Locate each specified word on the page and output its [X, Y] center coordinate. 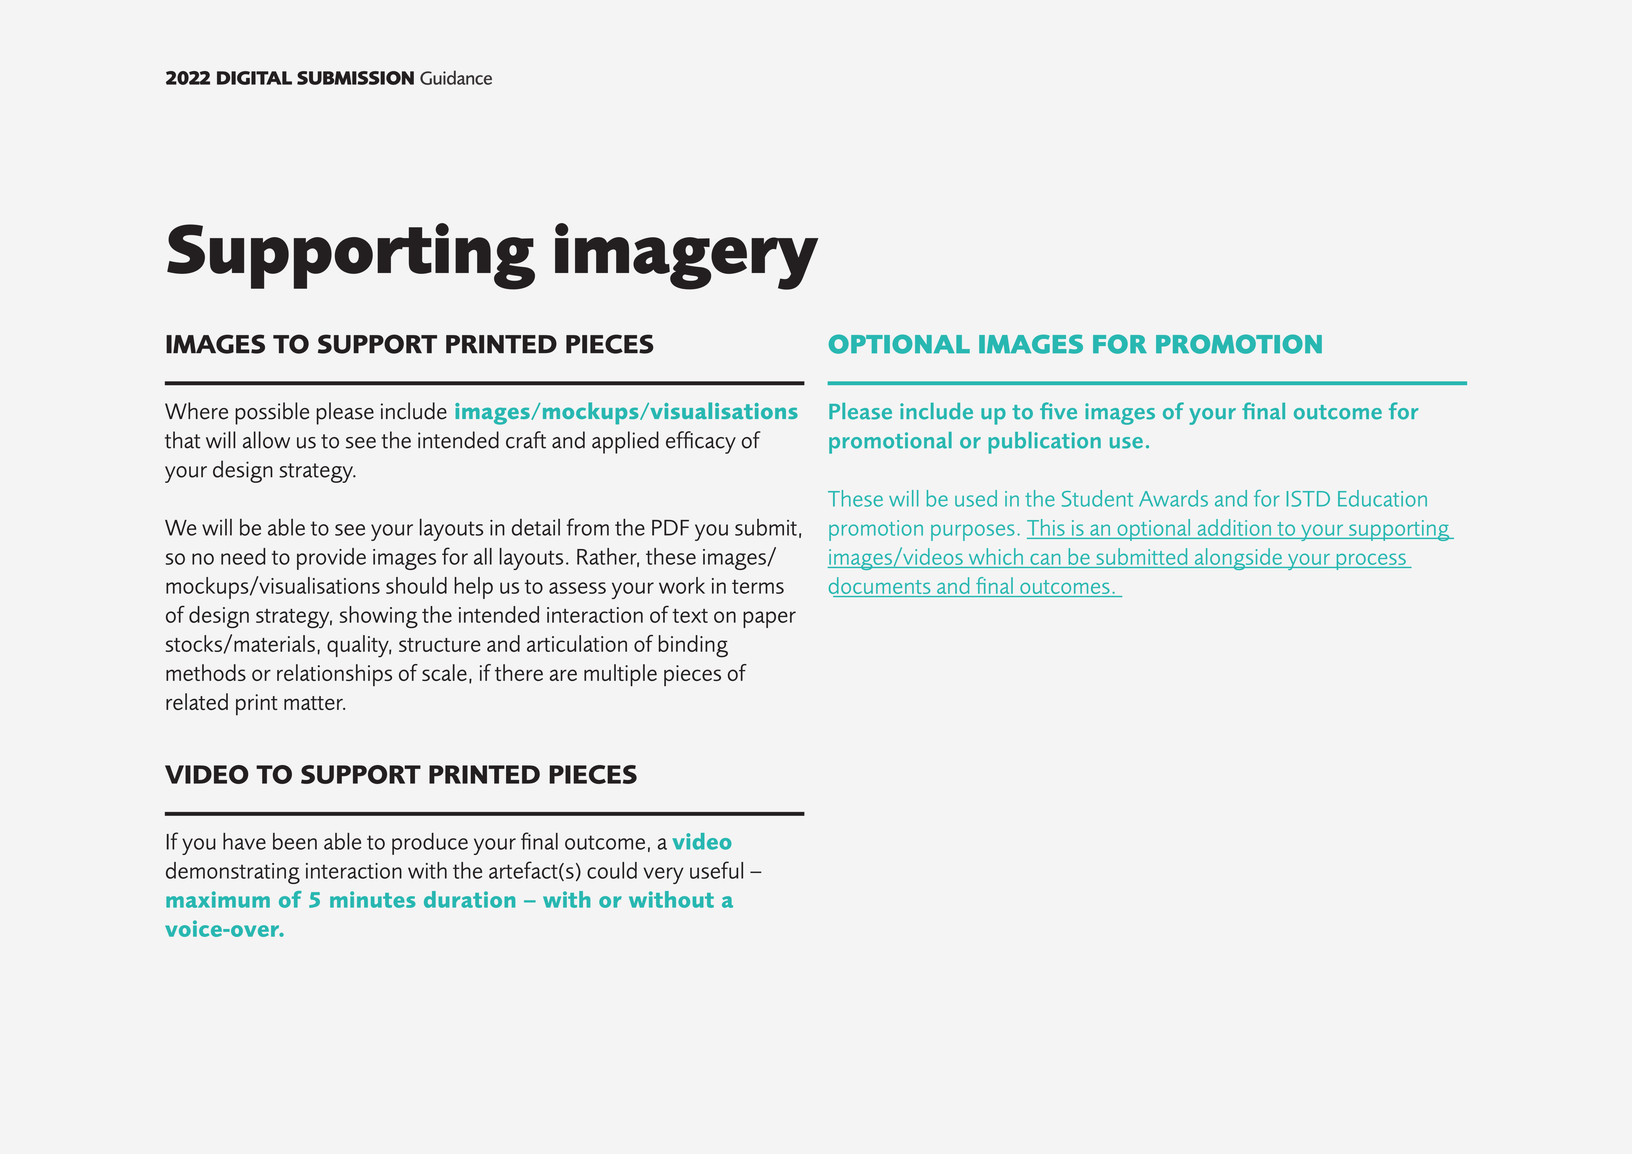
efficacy [701, 442]
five [1058, 411]
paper [769, 619]
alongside [1238, 559]
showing [379, 617]
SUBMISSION [355, 78]
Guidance [456, 77]
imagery [686, 256]
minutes [373, 899]
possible [272, 413]
